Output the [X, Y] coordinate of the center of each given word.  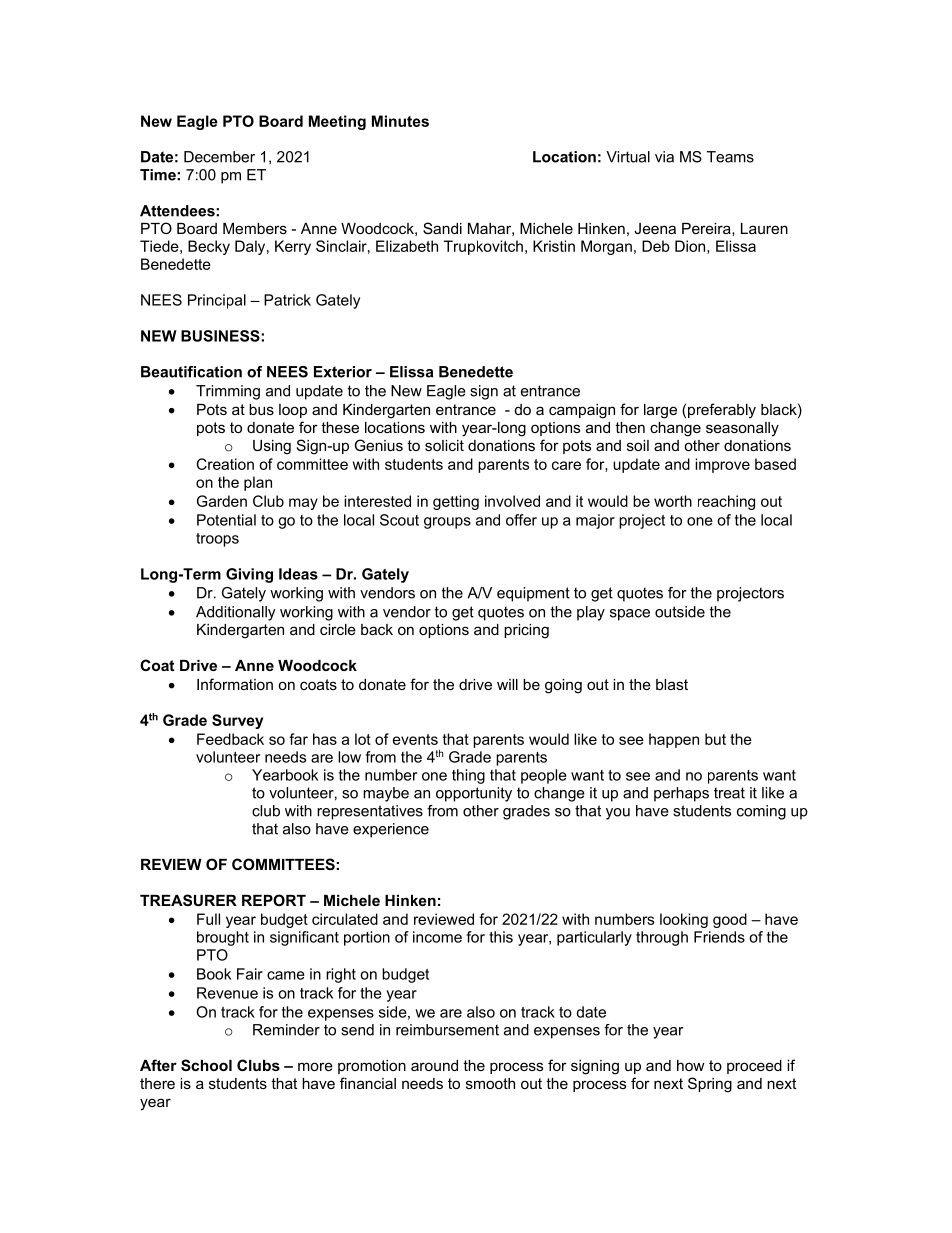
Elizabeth [407, 246]
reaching [726, 502]
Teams [730, 157]
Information [235, 684]
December [219, 157]
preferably [722, 411]
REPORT [274, 900]
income [437, 937]
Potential [226, 520]
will [507, 684]
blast [672, 684]
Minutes [400, 121]
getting [456, 502]
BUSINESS [221, 336]
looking [684, 920]
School [206, 1065]
